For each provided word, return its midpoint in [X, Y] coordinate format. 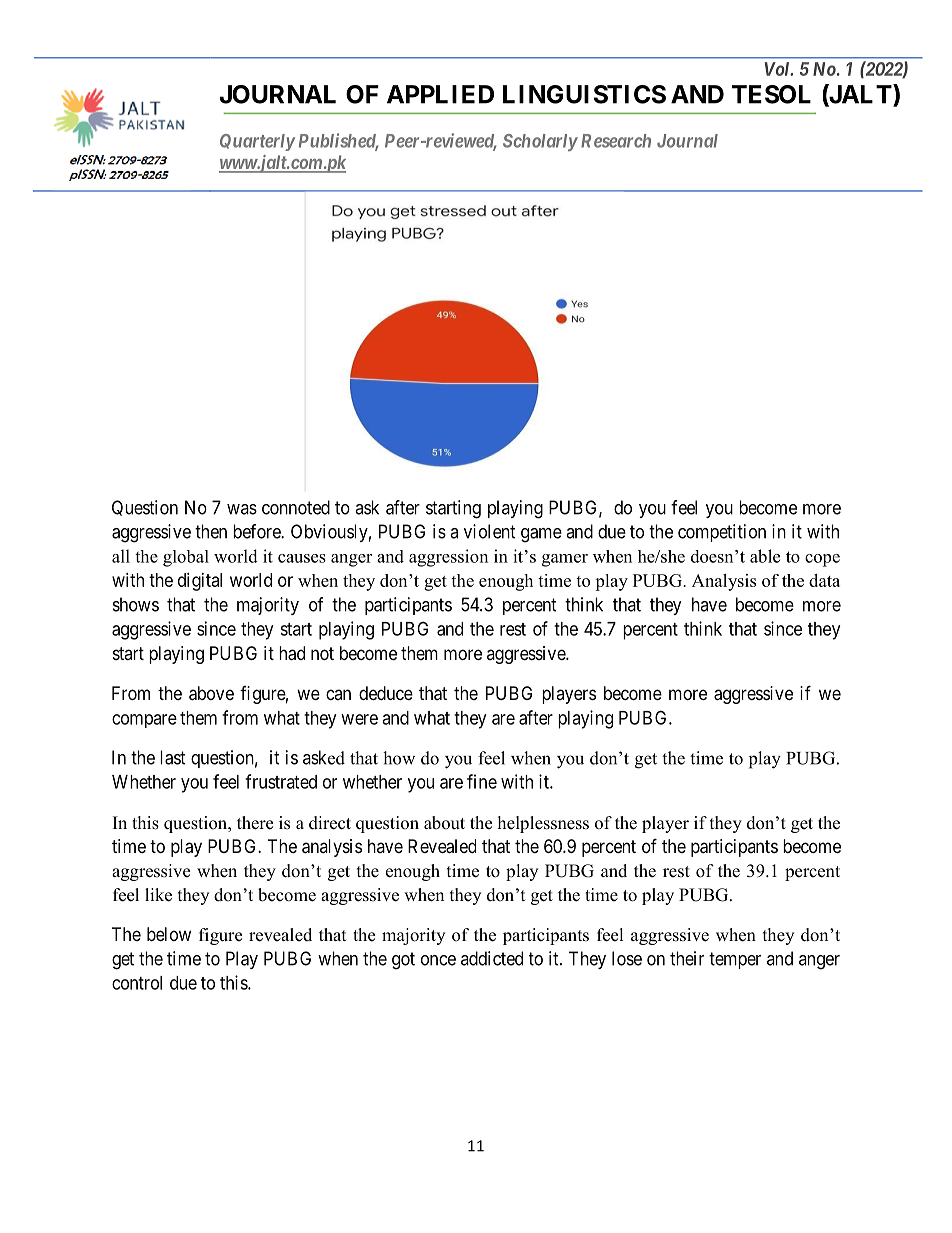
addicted [492, 958]
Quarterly [257, 142]
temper [735, 960]
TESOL [771, 94]
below [169, 934]
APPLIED [440, 94]
